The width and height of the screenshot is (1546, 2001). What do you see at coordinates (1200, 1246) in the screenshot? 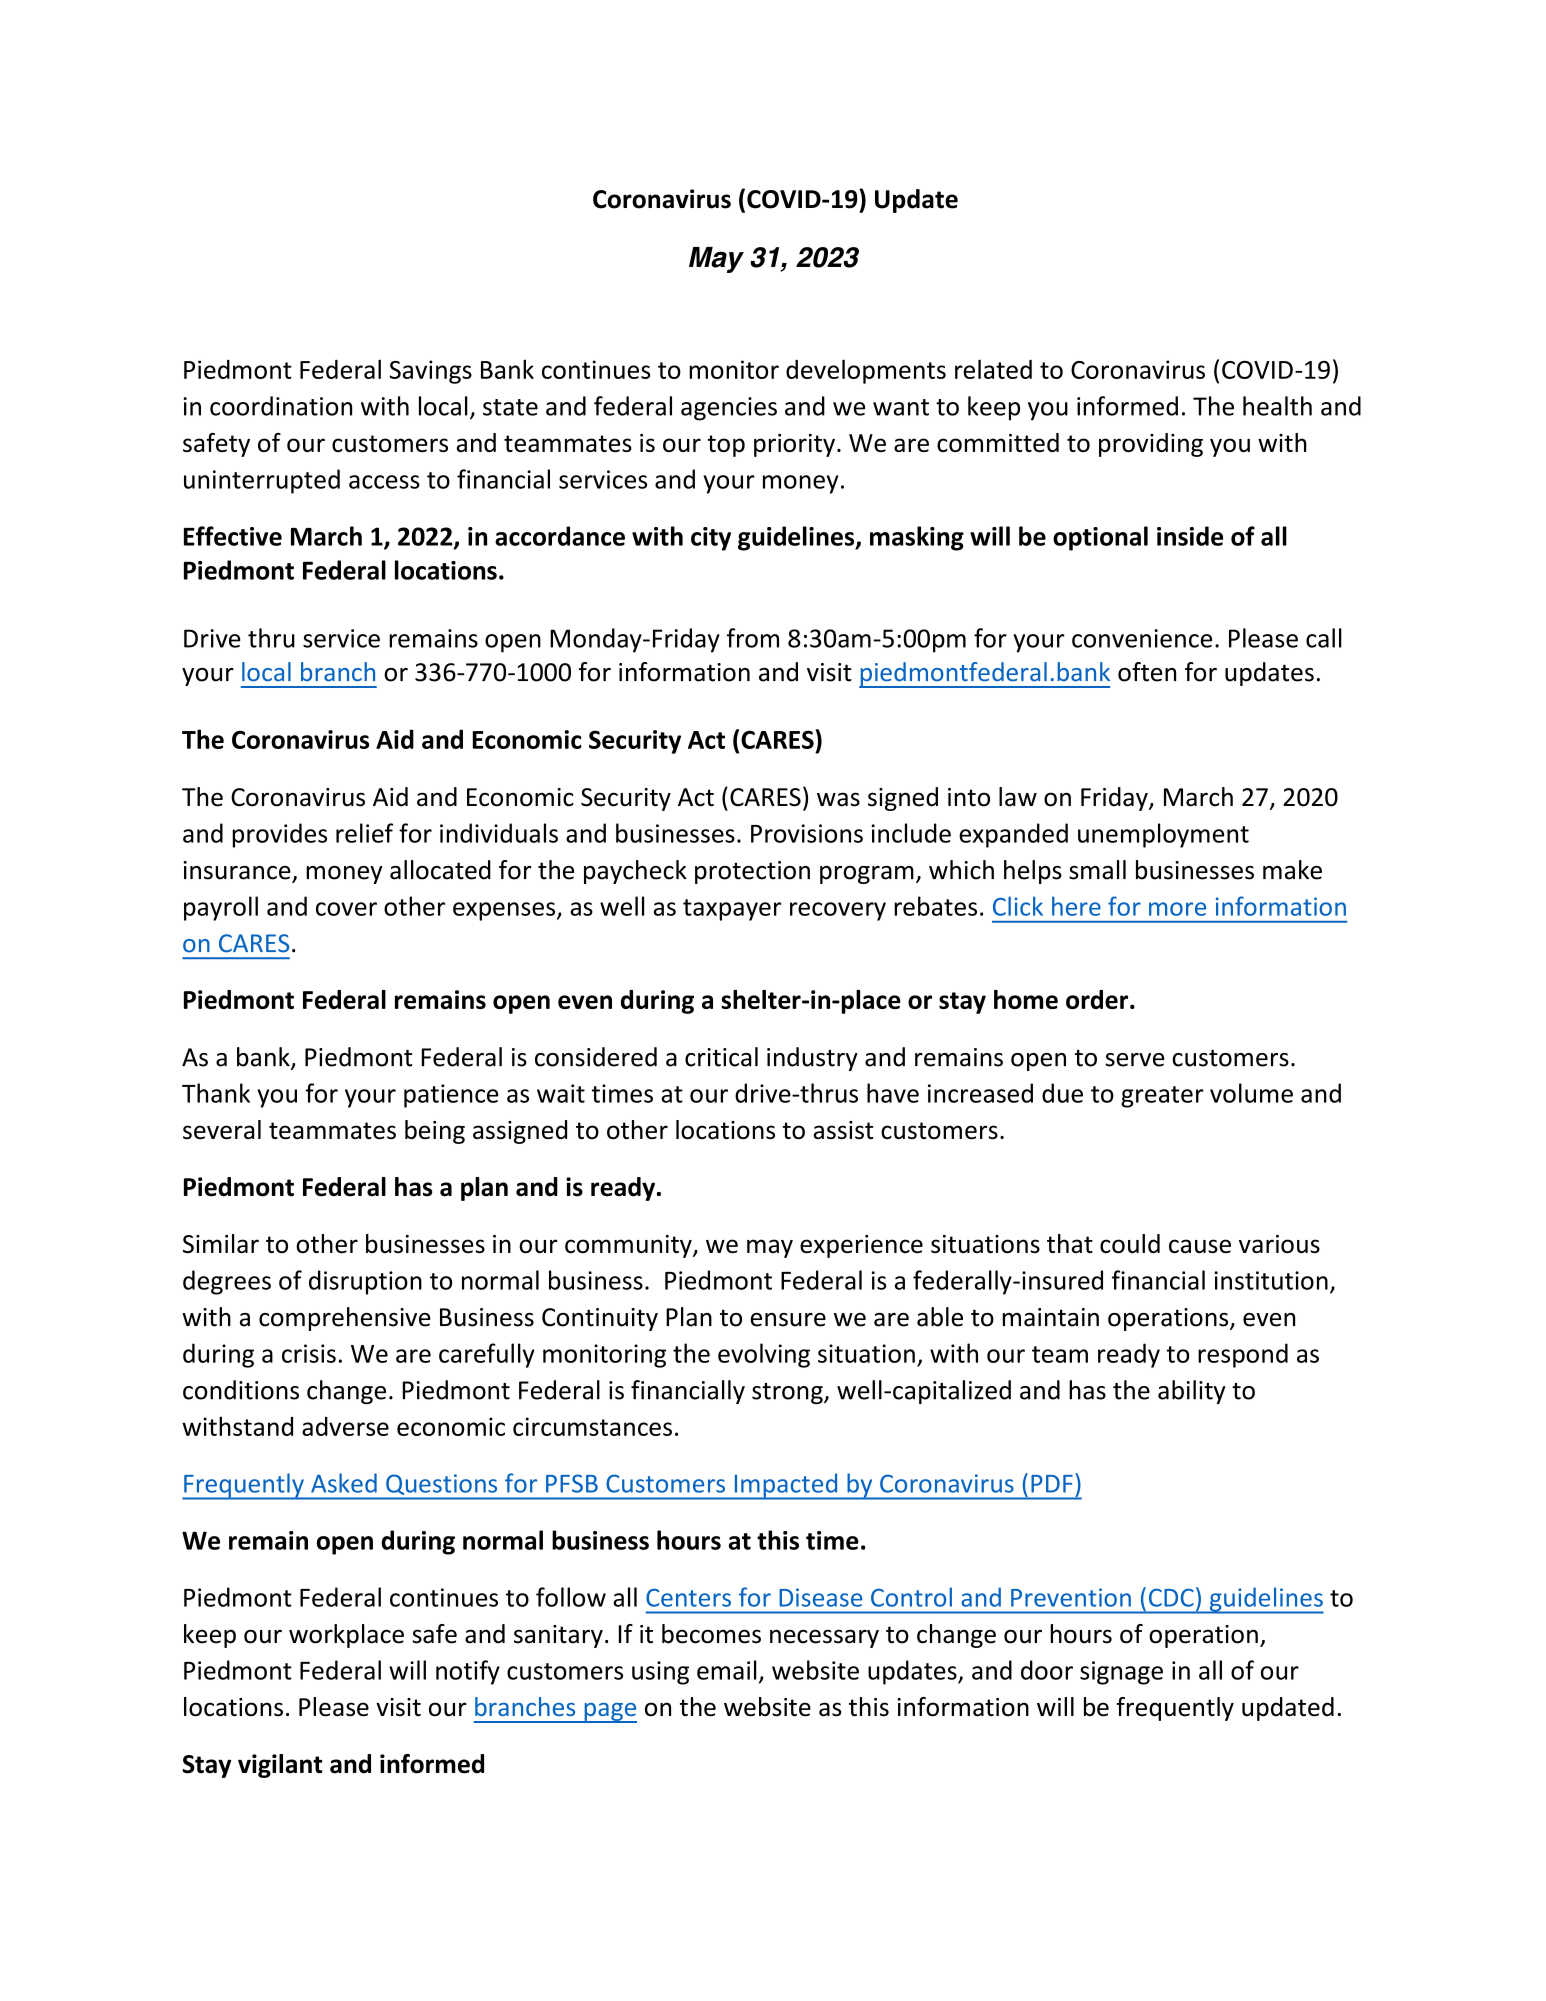
I see `cause` at bounding box center [1200, 1246].
